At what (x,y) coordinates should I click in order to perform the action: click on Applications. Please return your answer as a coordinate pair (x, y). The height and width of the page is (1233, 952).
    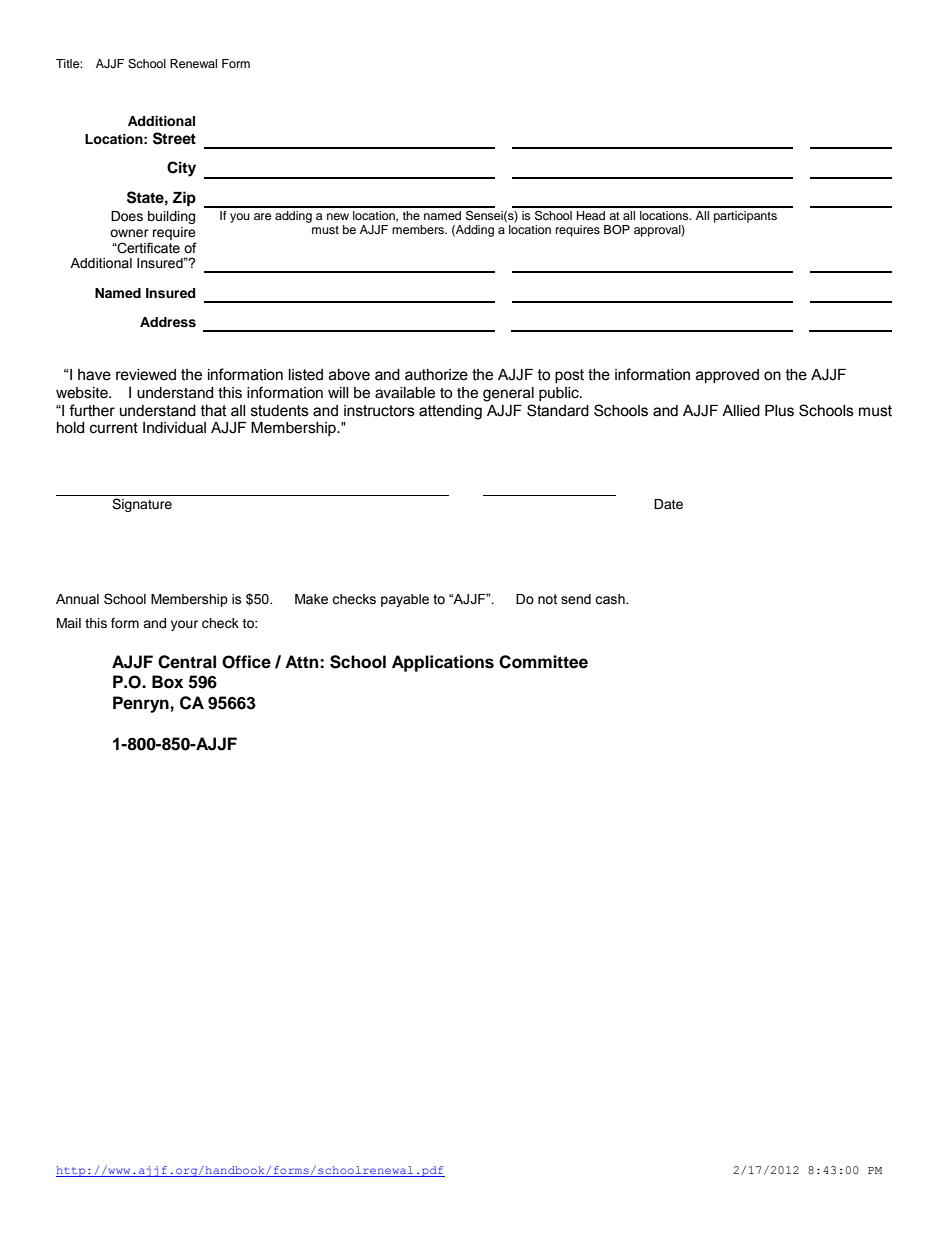
    Looking at the image, I should click on (443, 663).
